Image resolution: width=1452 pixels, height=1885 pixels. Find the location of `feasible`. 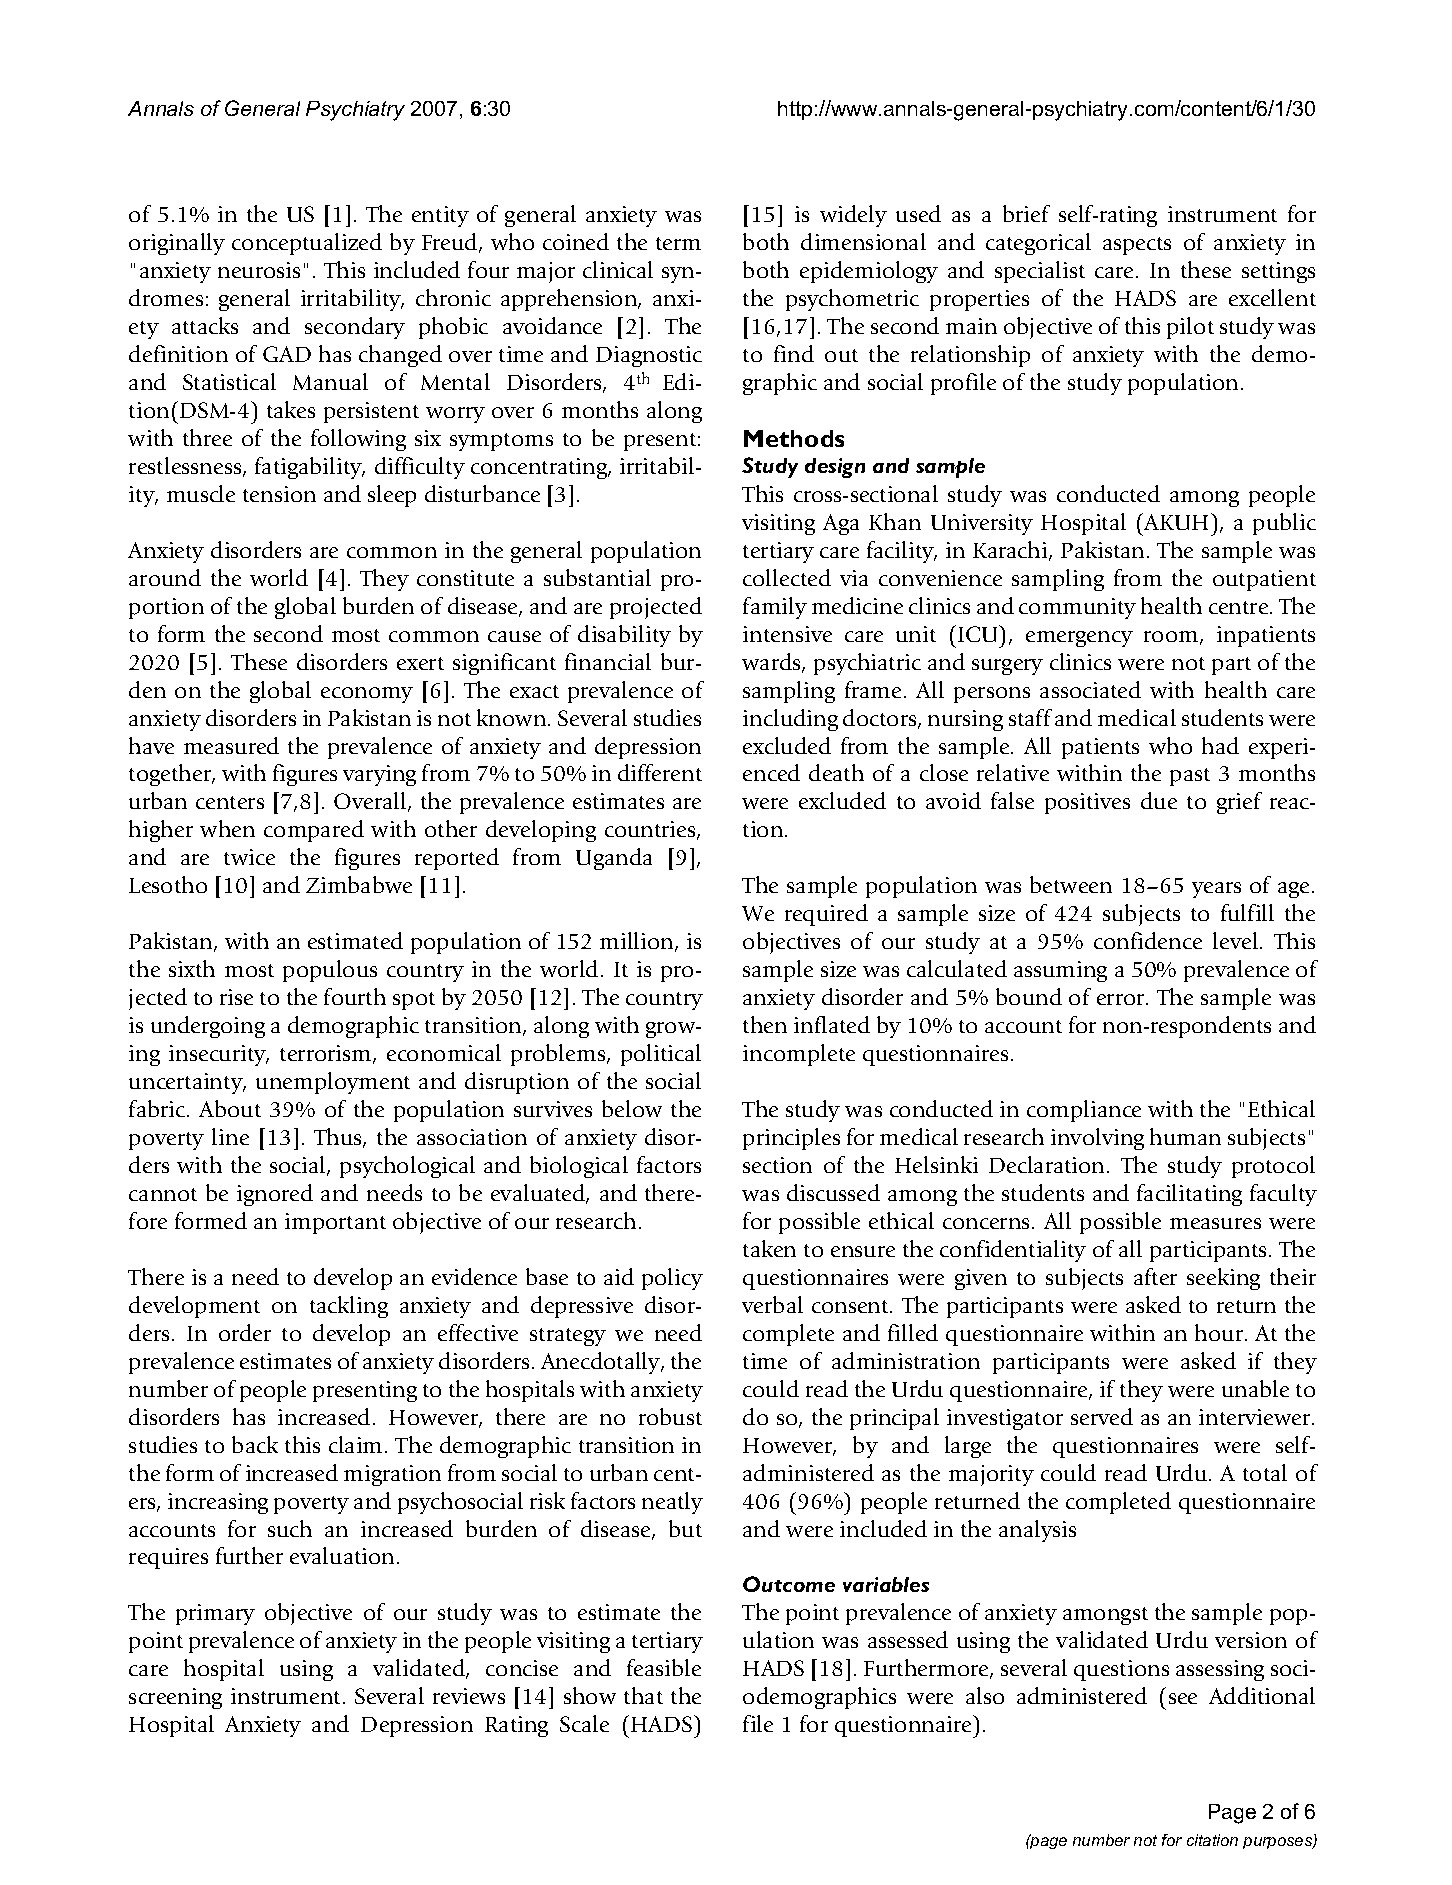

feasible is located at coordinates (664, 1667).
